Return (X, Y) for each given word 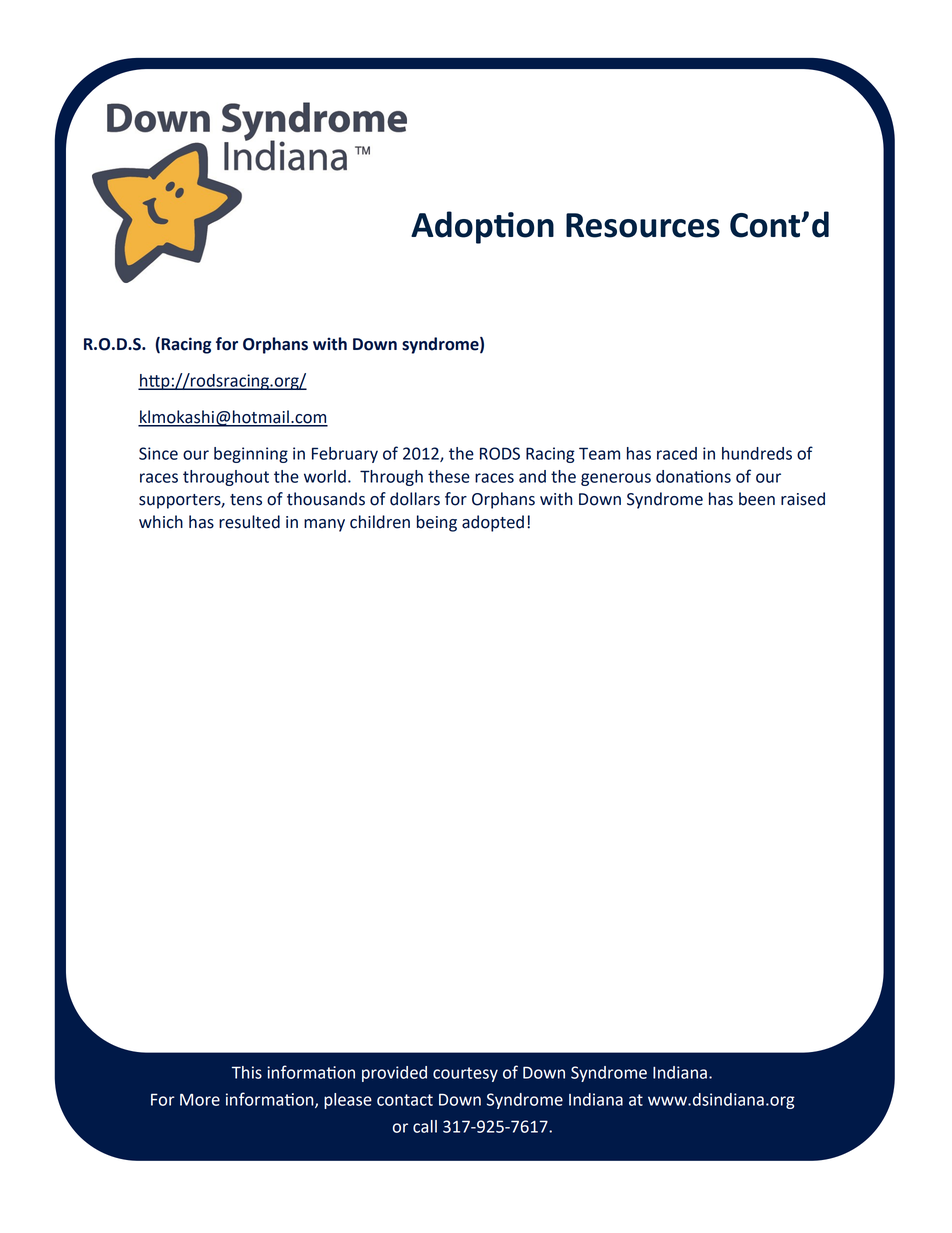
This (247, 1072)
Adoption (482, 227)
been (757, 499)
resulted (249, 522)
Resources (643, 225)
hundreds (757, 453)
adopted (493, 523)
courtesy (465, 1074)
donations (693, 476)
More (200, 1099)
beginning (251, 455)
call (425, 1126)
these (449, 476)
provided (394, 1074)
